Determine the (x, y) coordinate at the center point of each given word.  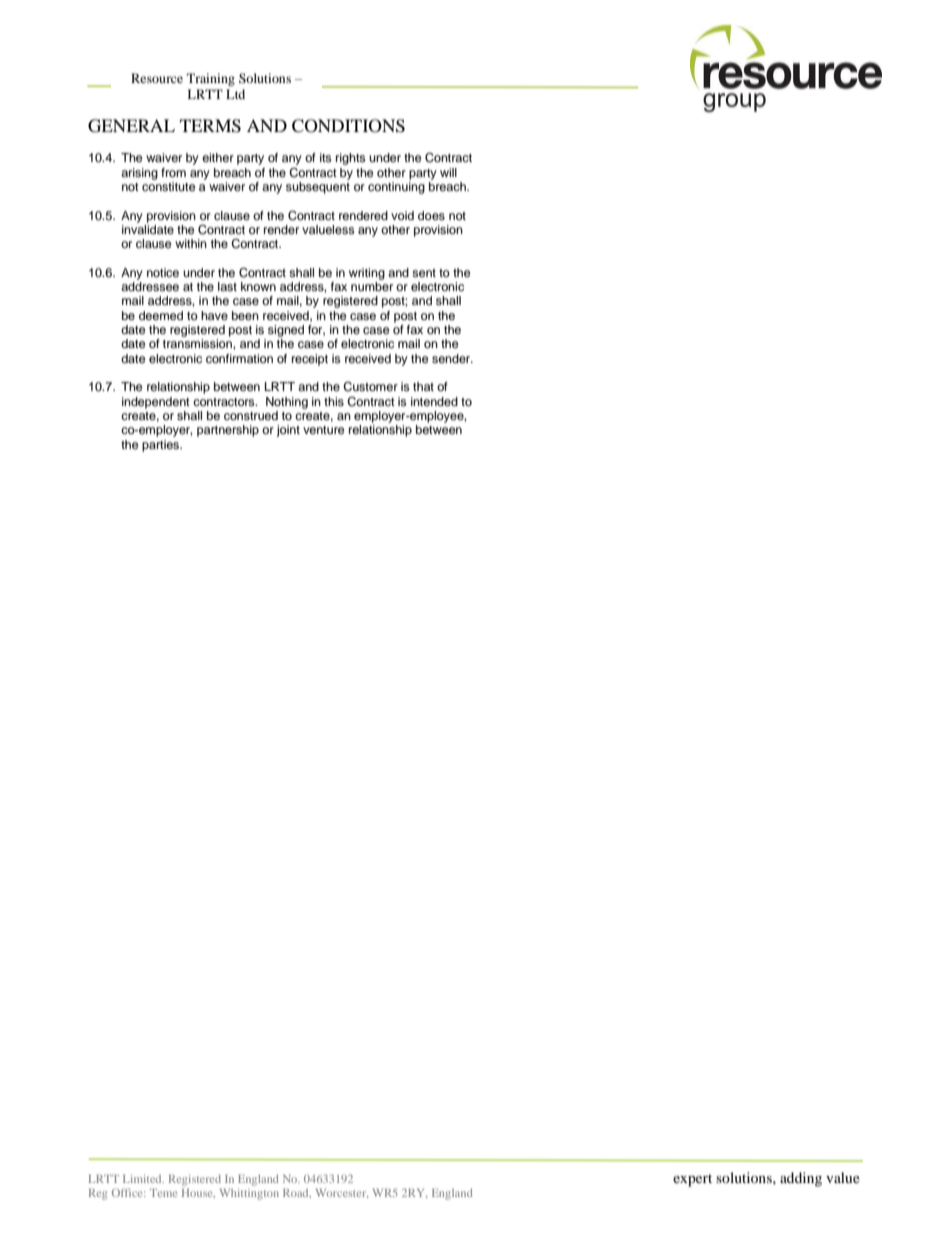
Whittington (249, 1194)
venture (324, 430)
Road (297, 1193)
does (431, 215)
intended (434, 401)
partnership (228, 431)
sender (452, 358)
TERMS (210, 126)
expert (692, 1180)
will (448, 172)
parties (162, 446)
